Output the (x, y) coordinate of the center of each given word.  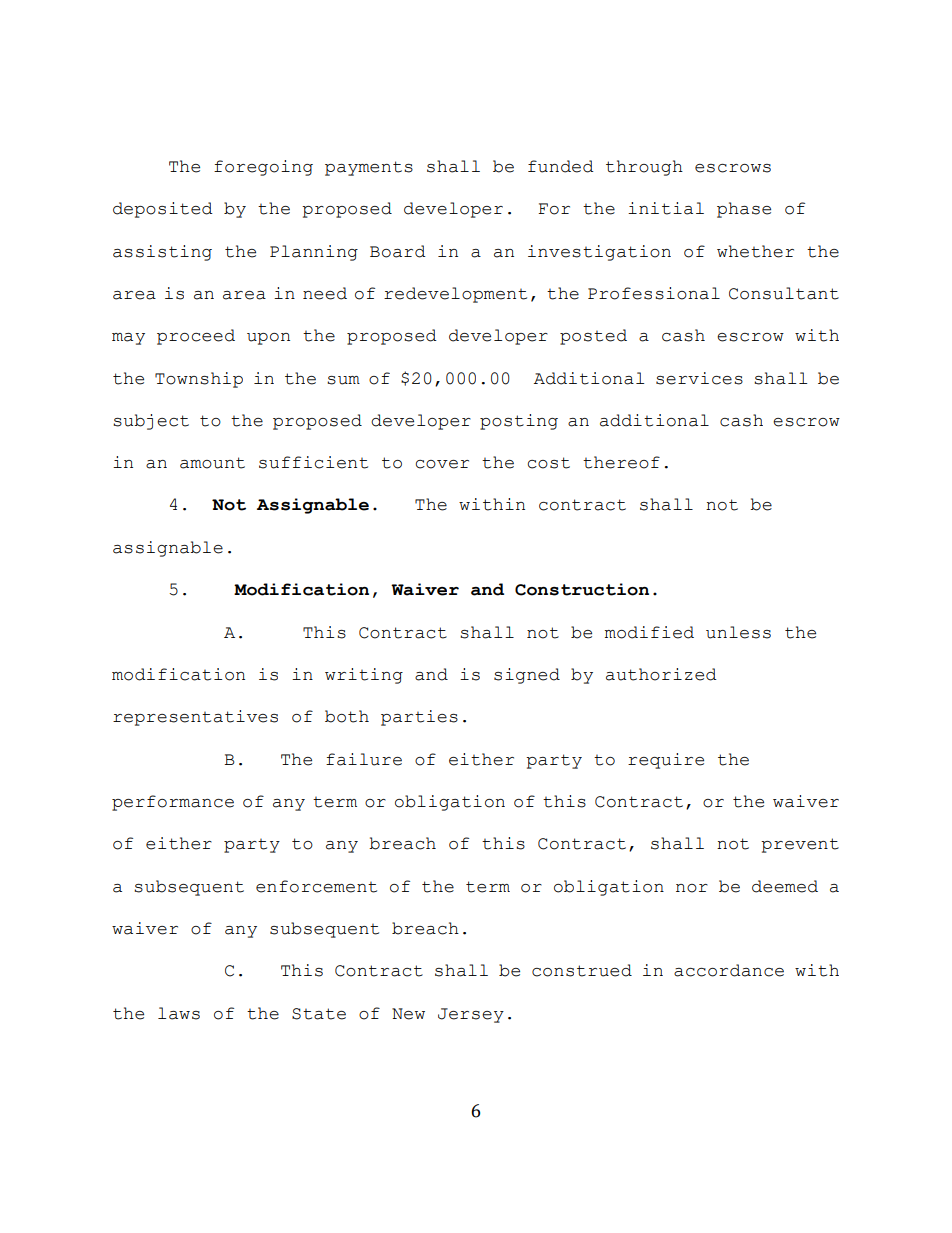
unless (738, 632)
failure (364, 759)
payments (369, 168)
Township (199, 380)
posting (519, 422)
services (699, 378)
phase (744, 210)
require (666, 761)
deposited (163, 210)
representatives (195, 718)
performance (173, 803)
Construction (582, 589)
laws (179, 1013)
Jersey (471, 1015)
